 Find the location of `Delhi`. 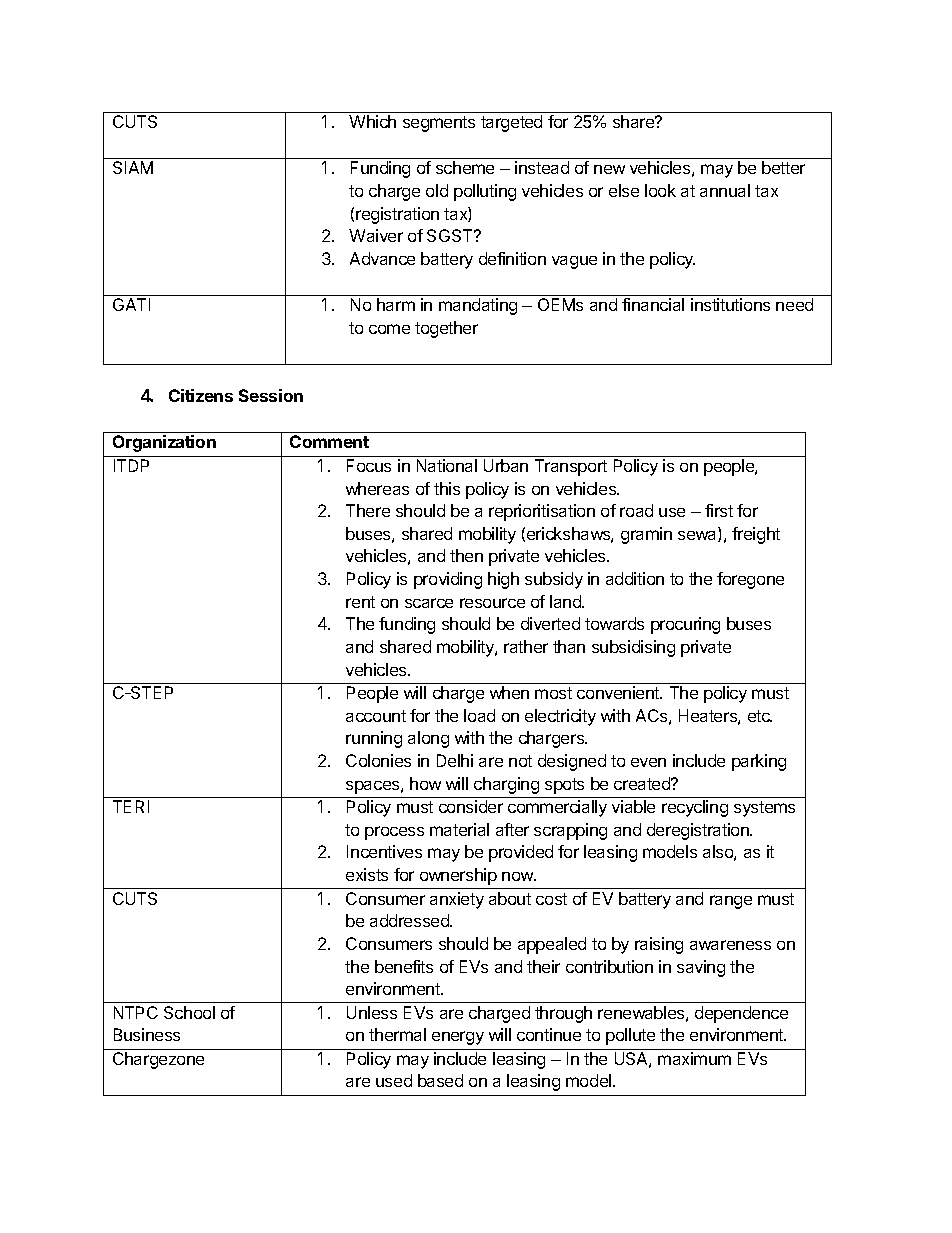

Delhi is located at coordinates (455, 760).
